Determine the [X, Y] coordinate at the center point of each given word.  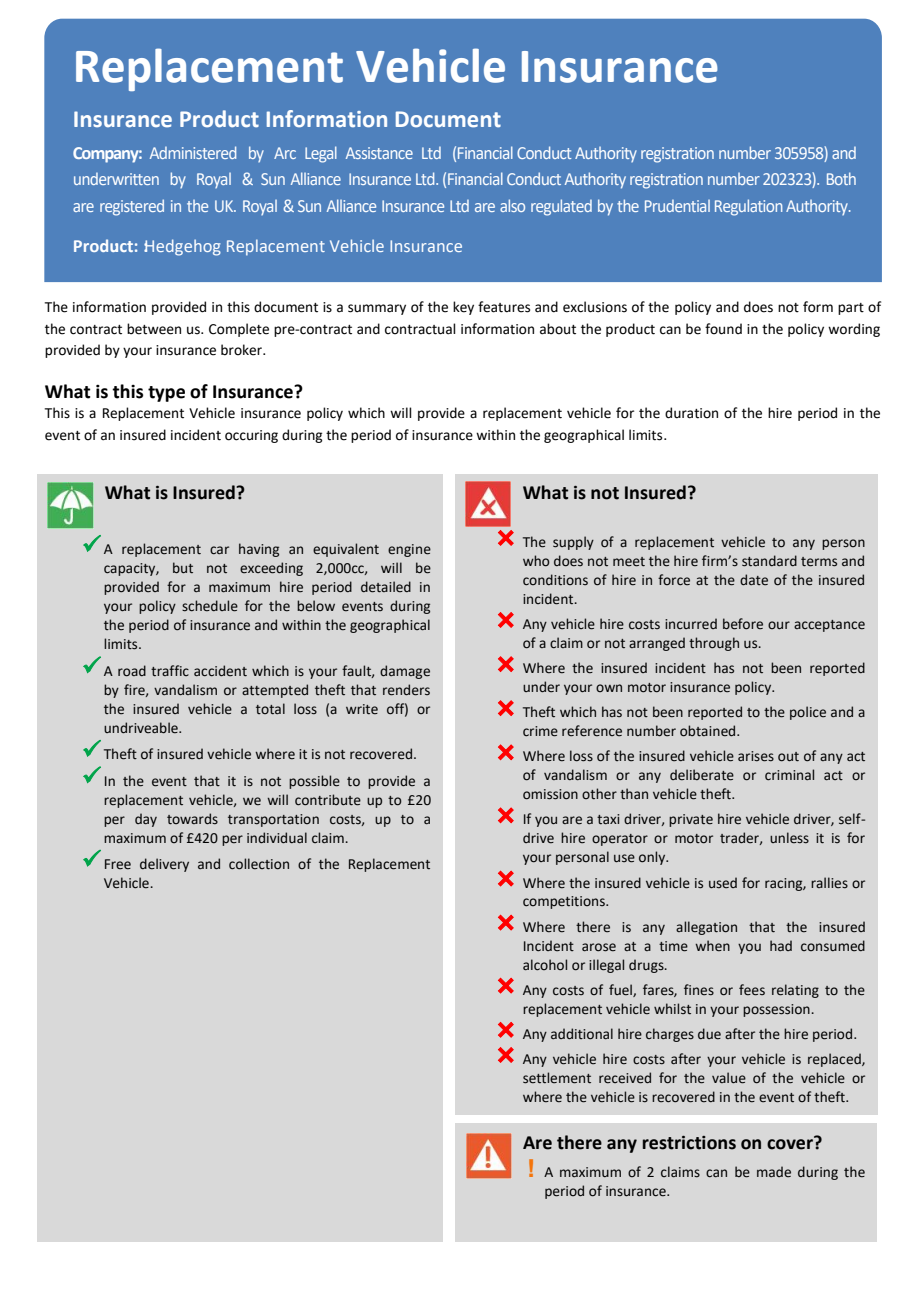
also [512, 205]
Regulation [748, 207]
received [625, 1078]
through [714, 644]
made [774, 1172]
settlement [557, 1078]
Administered [193, 152]
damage [405, 672]
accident [220, 671]
